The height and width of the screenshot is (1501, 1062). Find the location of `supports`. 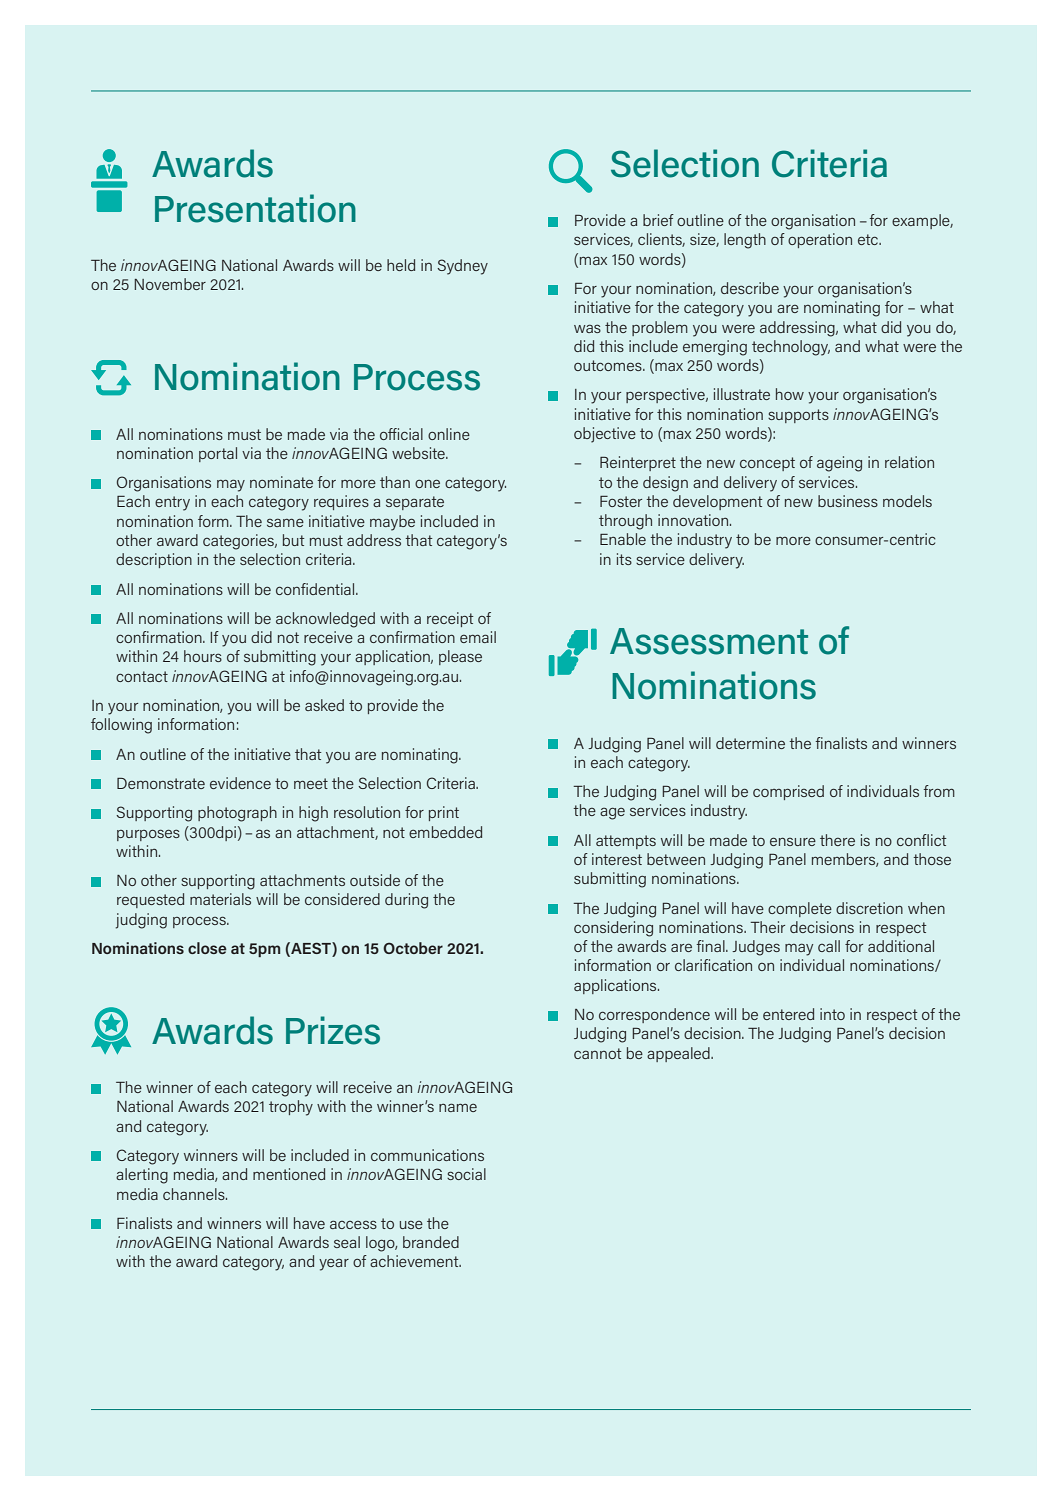

supports is located at coordinates (798, 416).
